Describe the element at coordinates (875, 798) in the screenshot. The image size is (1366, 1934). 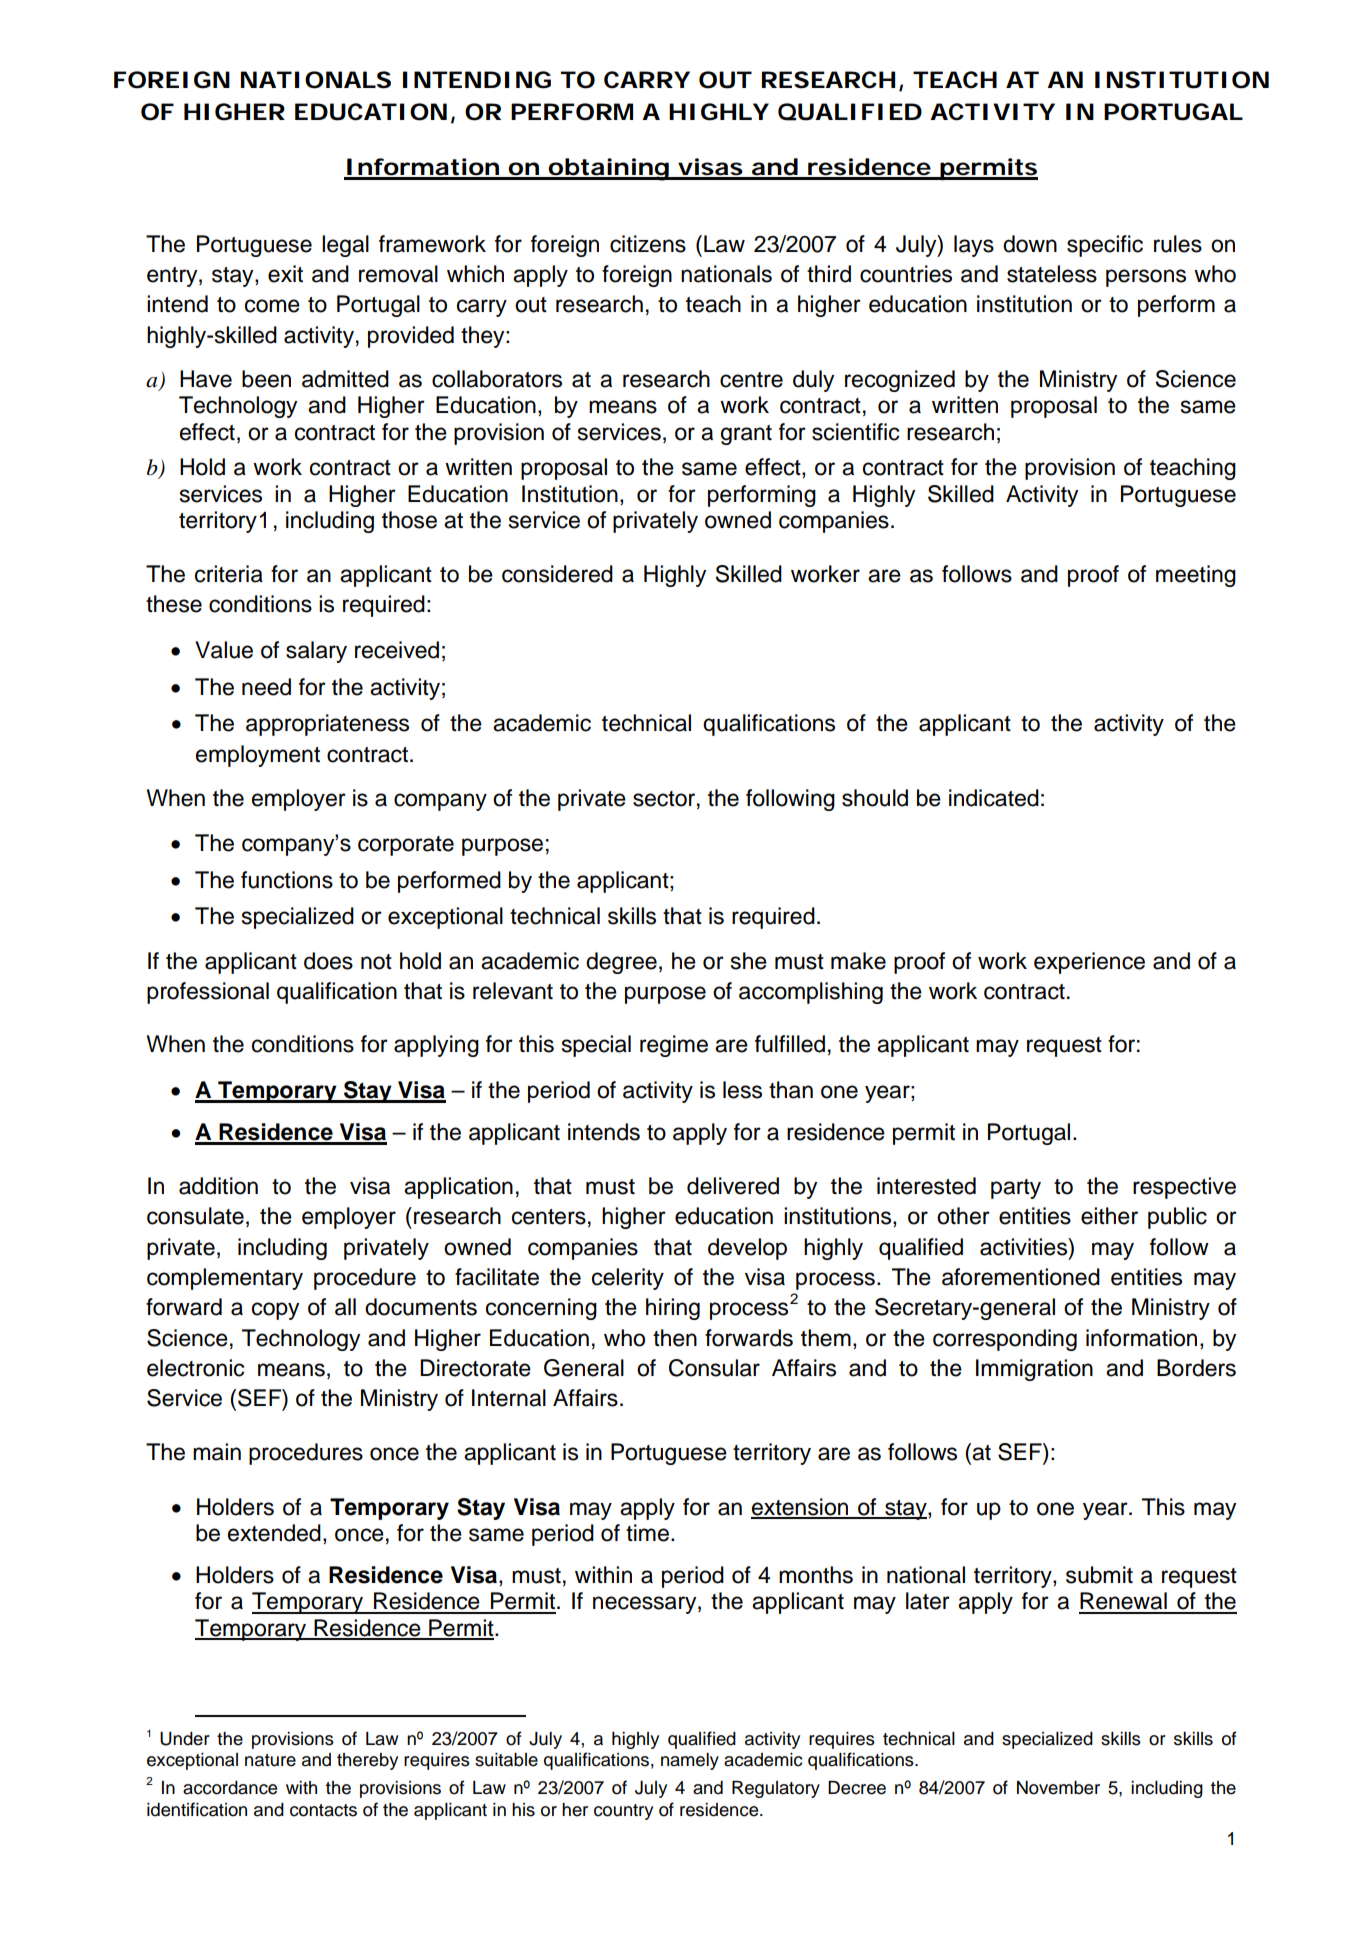
I see `should` at that location.
